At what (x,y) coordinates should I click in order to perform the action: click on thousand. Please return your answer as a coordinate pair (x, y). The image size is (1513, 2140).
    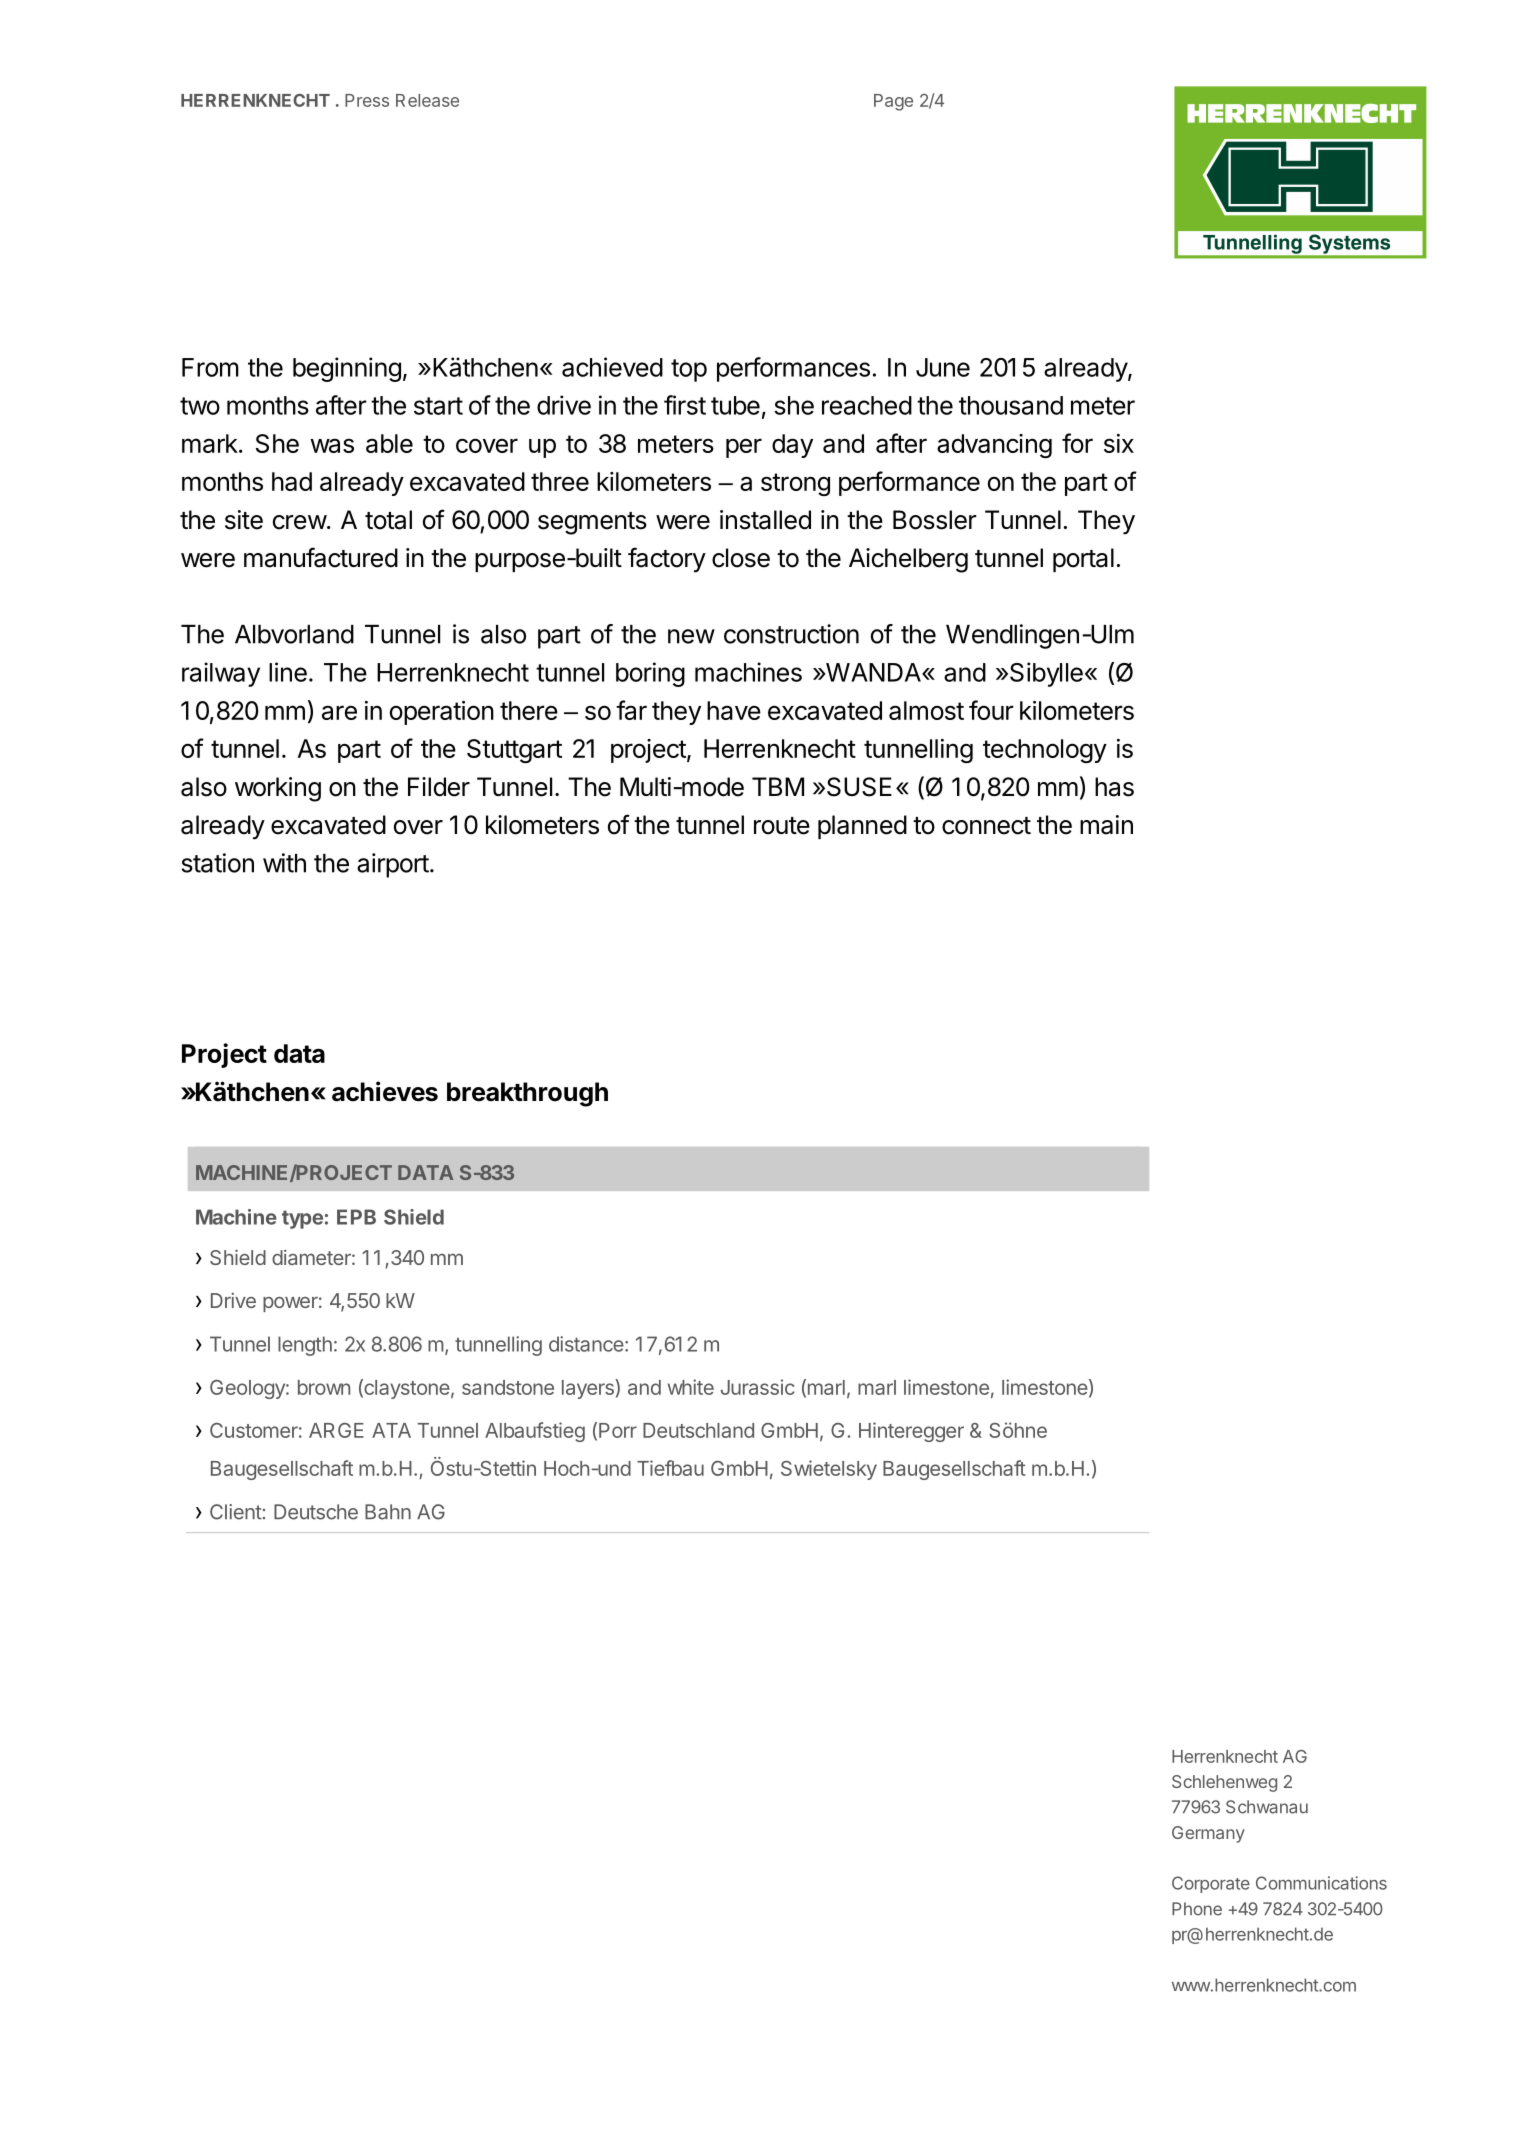
    Looking at the image, I should click on (1011, 405).
